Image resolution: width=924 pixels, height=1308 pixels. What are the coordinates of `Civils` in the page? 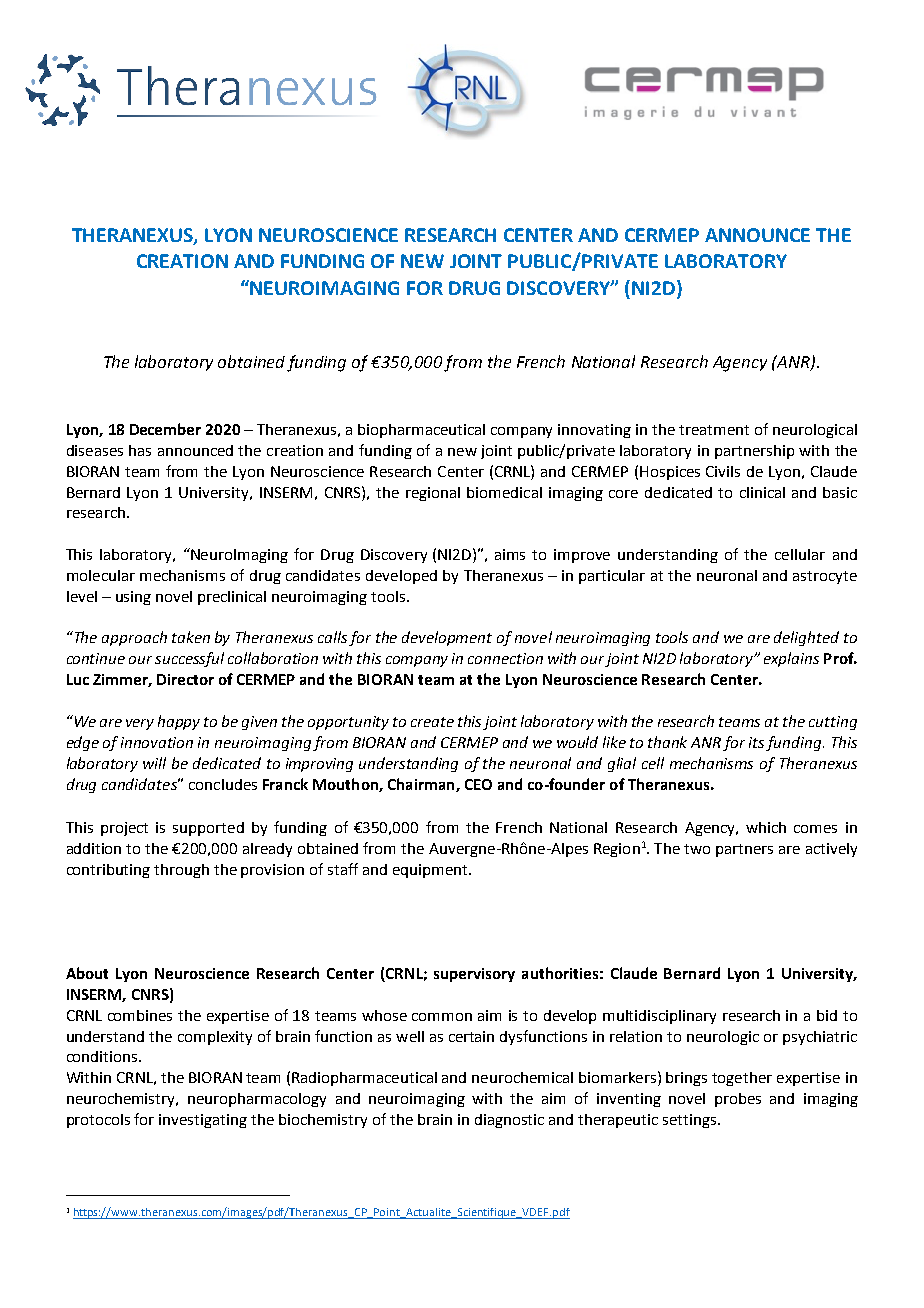 It's located at (723, 471).
